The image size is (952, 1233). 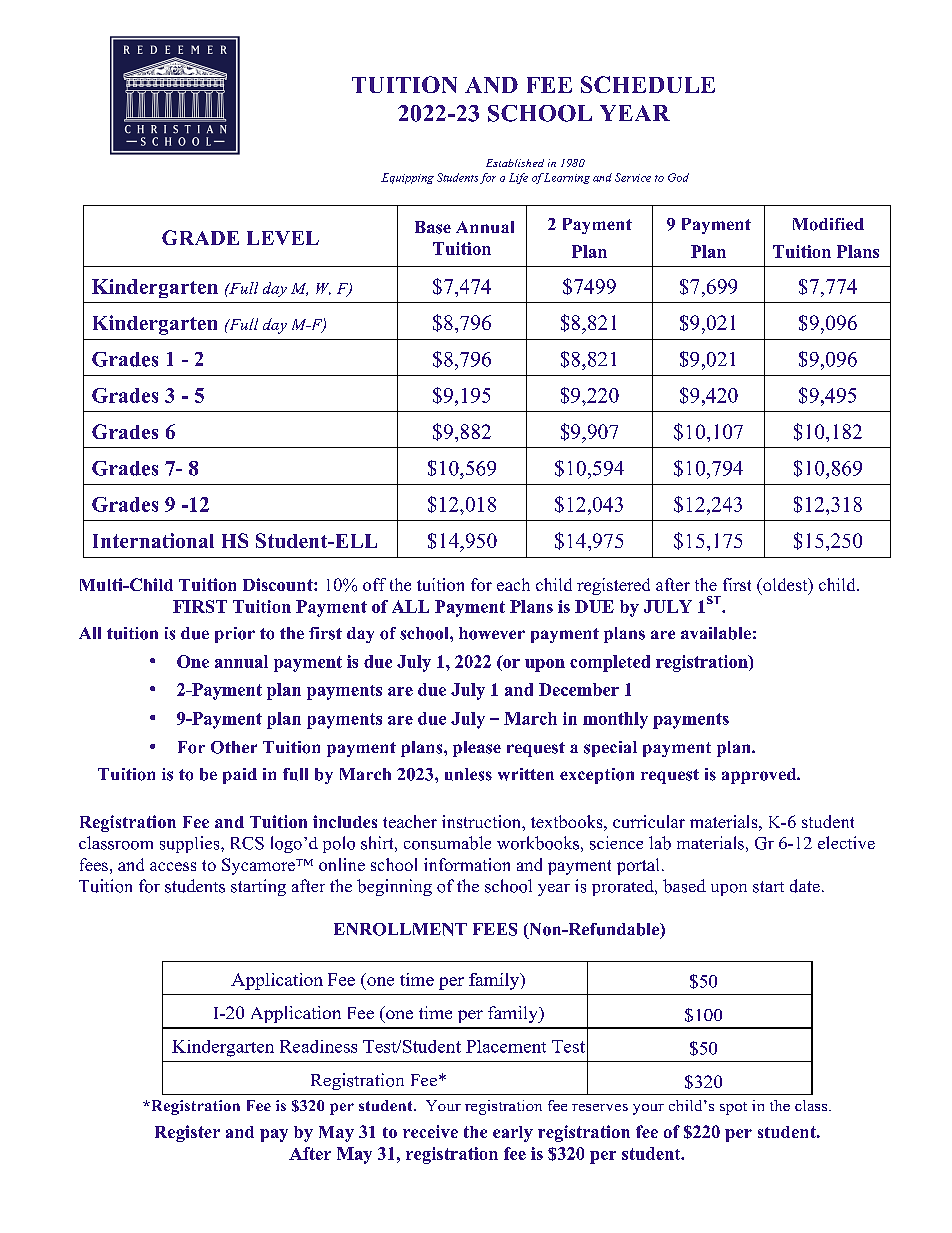 What do you see at coordinates (515, 163) in the page?
I see `Established` at bounding box center [515, 163].
